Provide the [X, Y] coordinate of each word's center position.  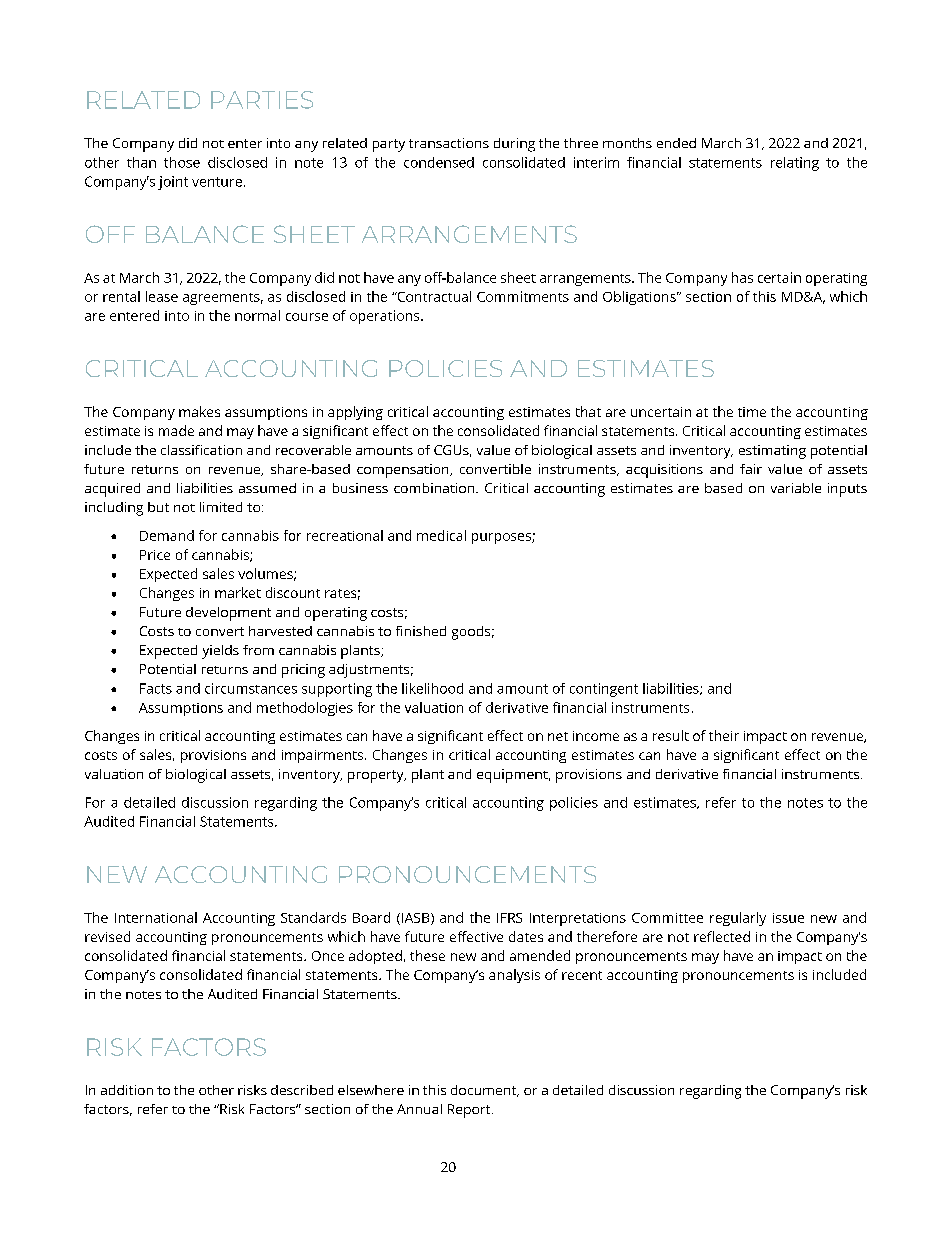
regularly [738, 919]
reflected [722, 936]
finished [421, 631]
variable [796, 488]
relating [795, 164]
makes [199, 411]
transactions [449, 143]
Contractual [433, 296]
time [752, 412]
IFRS [509, 918]
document [485, 1091]
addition [127, 1090]
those [182, 162]
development [228, 614]
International [156, 917]
